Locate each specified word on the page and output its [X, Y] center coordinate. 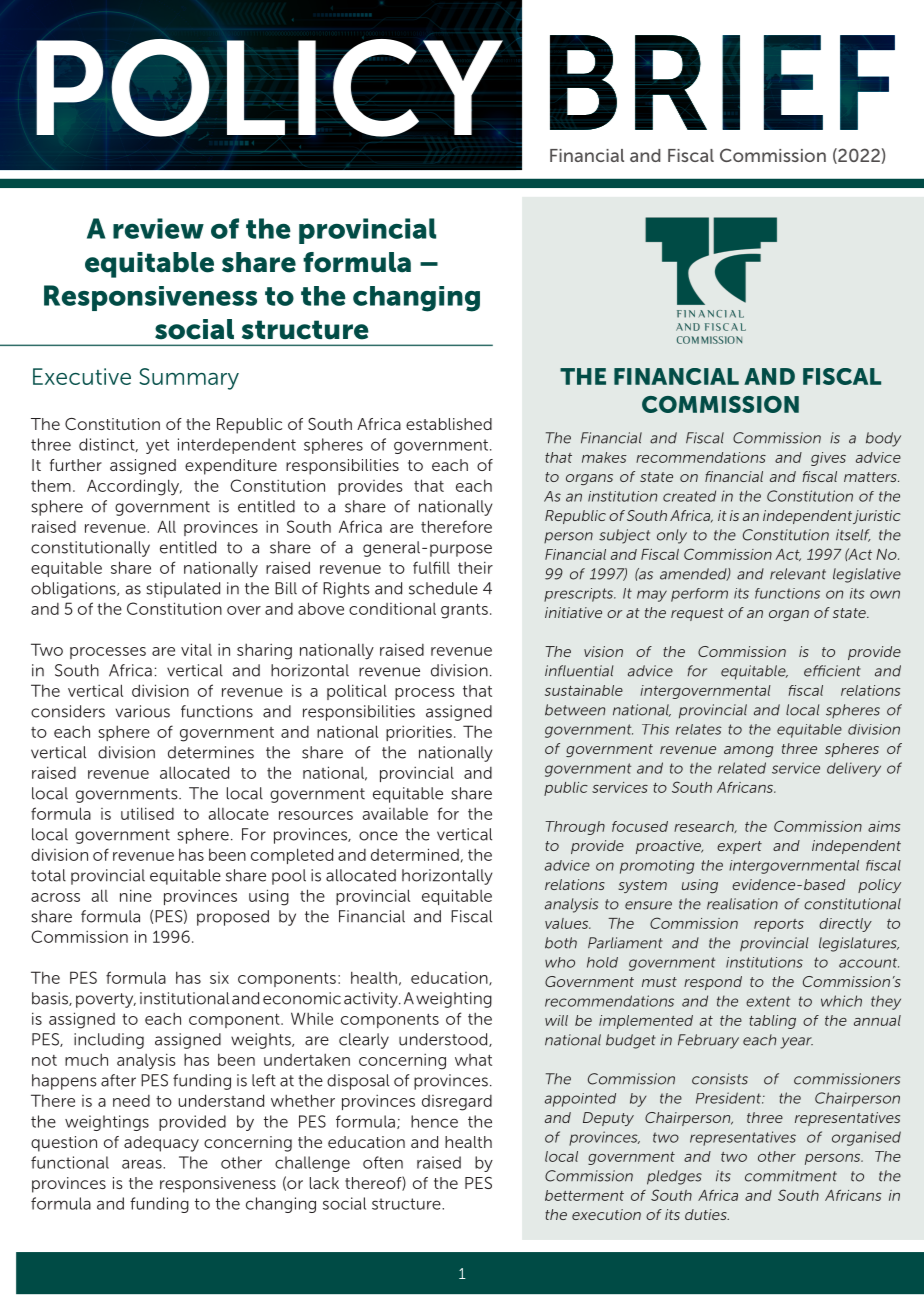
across [55, 897]
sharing [264, 651]
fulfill [431, 567]
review [158, 228]
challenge [312, 1164]
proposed [233, 918]
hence [434, 1121]
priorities [419, 733]
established [449, 424]
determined [415, 854]
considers [68, 711]
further [76, 465]
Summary [189, 379]
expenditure [231, 467]
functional [70, 1162]
